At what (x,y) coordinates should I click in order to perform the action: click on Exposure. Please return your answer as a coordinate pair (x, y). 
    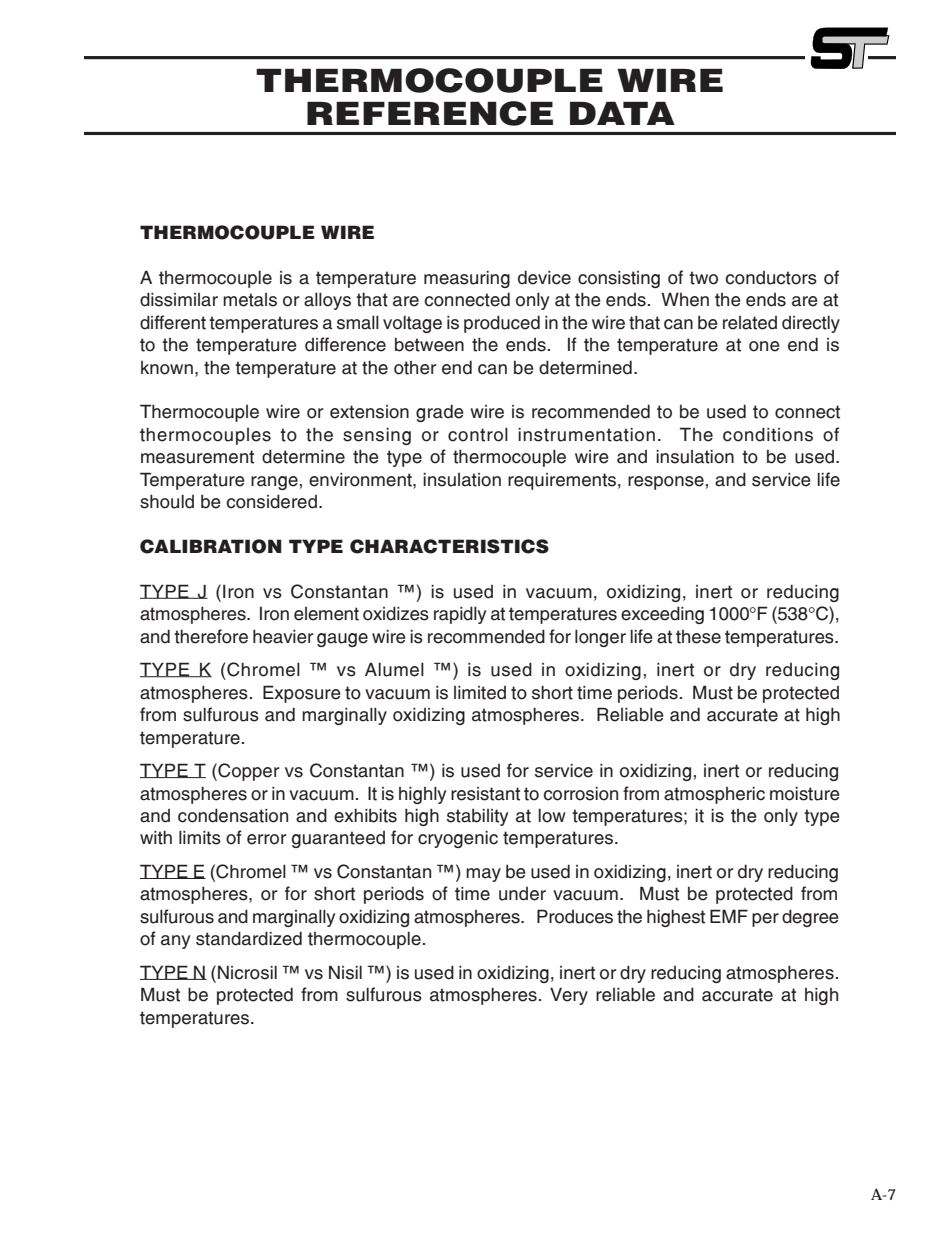
    Looking at the image, I should click on (302, 694).
